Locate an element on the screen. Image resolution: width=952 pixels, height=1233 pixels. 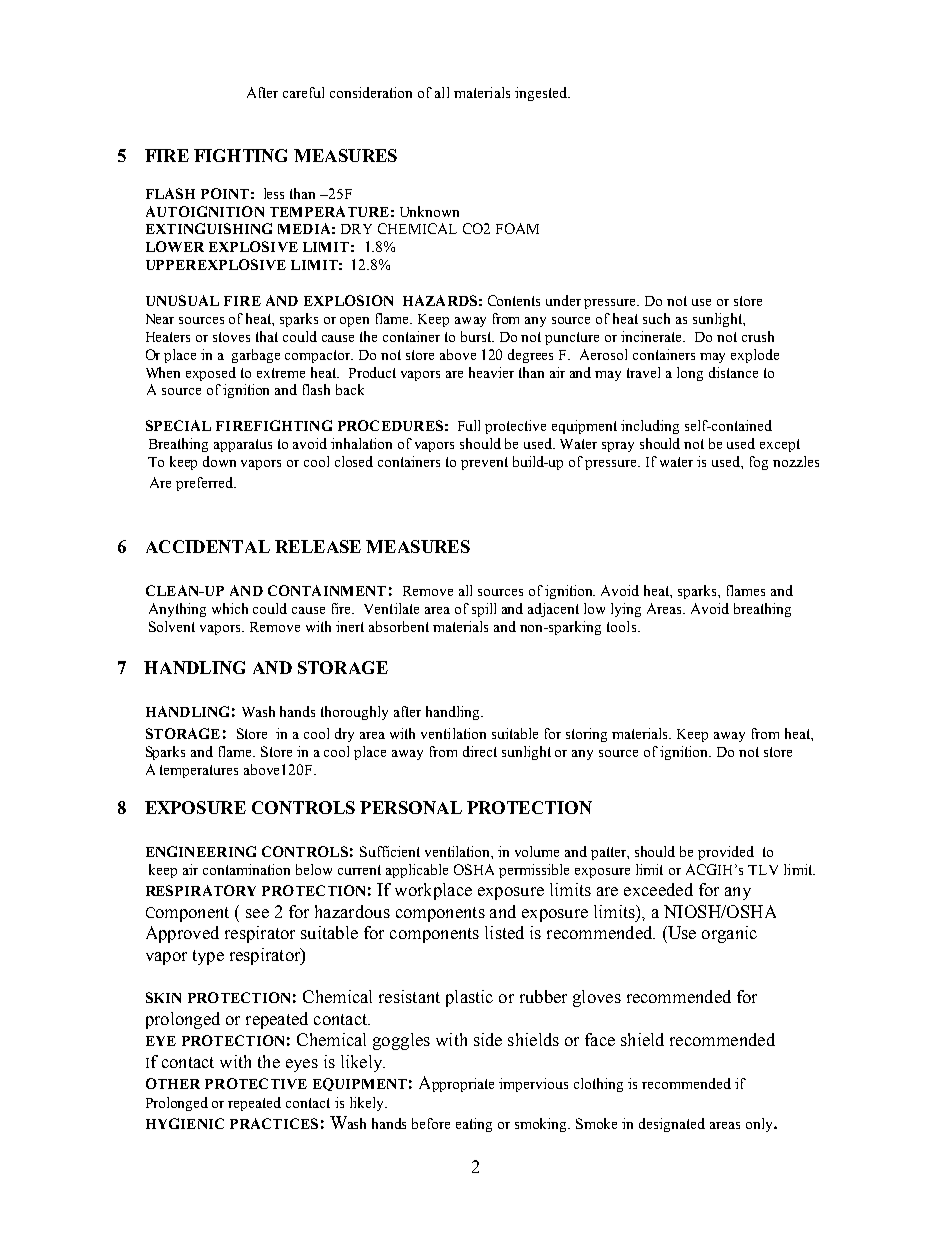
provided is located at coordinates (726, 853).
